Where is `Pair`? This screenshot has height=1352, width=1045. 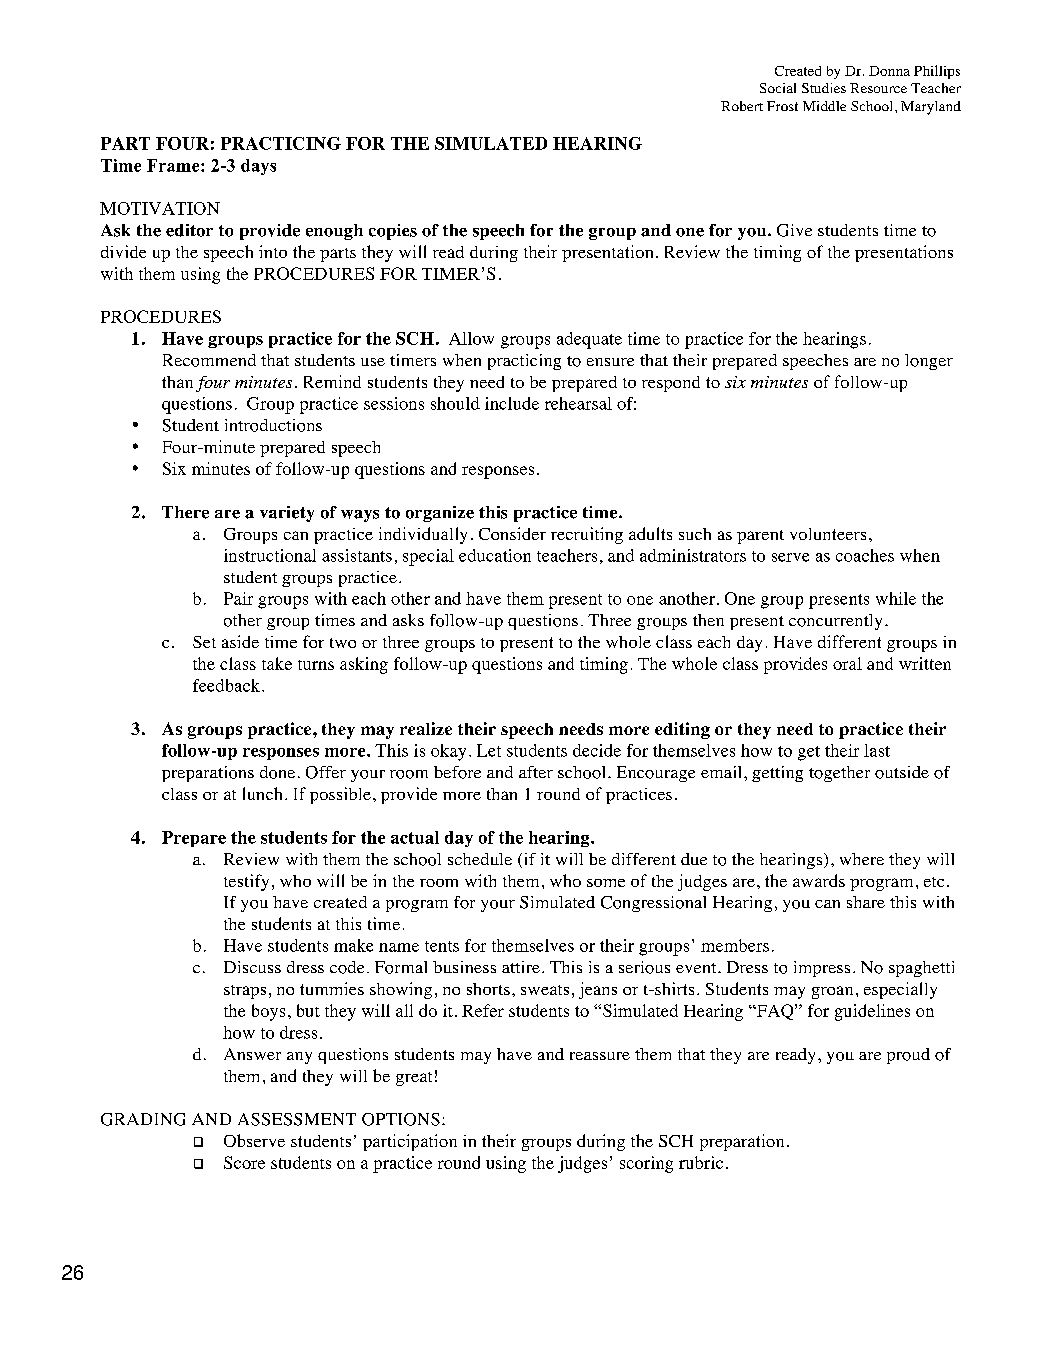 Pair is located at coordinates (238, 598).
